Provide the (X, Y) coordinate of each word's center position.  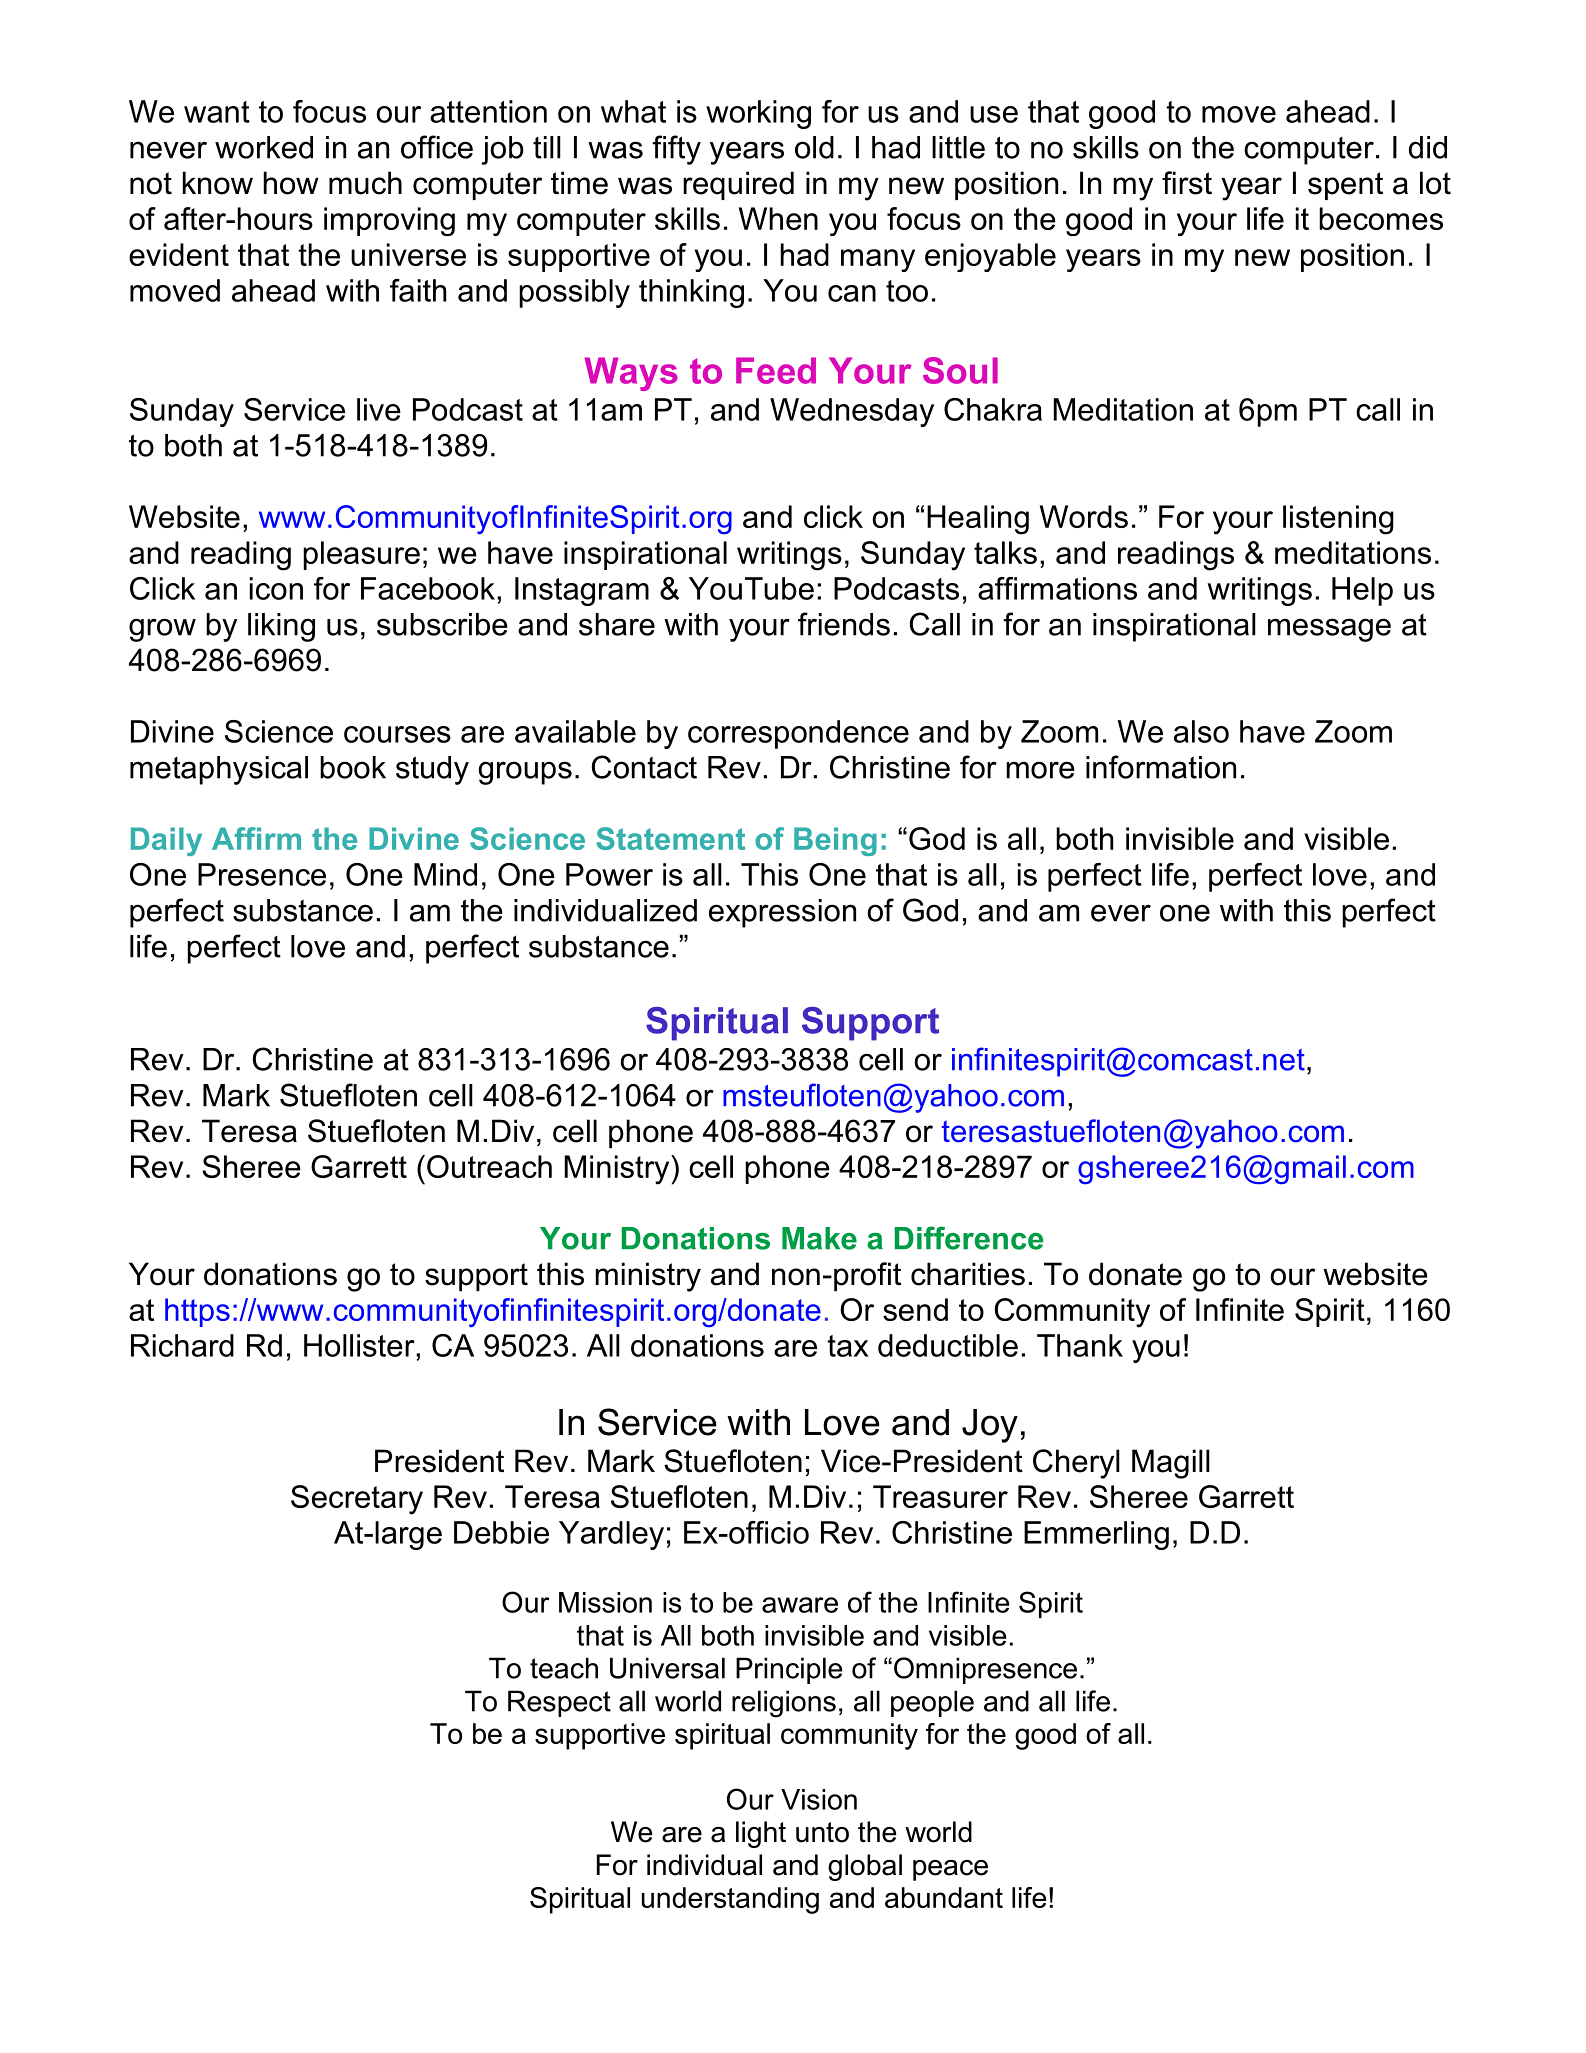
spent (1345, 186)
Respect (559, 1703)
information (1161, 767)
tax (848, 1346)
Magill (1171, 1464)
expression (782, 913)
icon (276, 588)
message (1329, 630)
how (291, 183)
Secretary (357, 1500)
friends (844, 624)
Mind (445, 874)
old (814, 147)
